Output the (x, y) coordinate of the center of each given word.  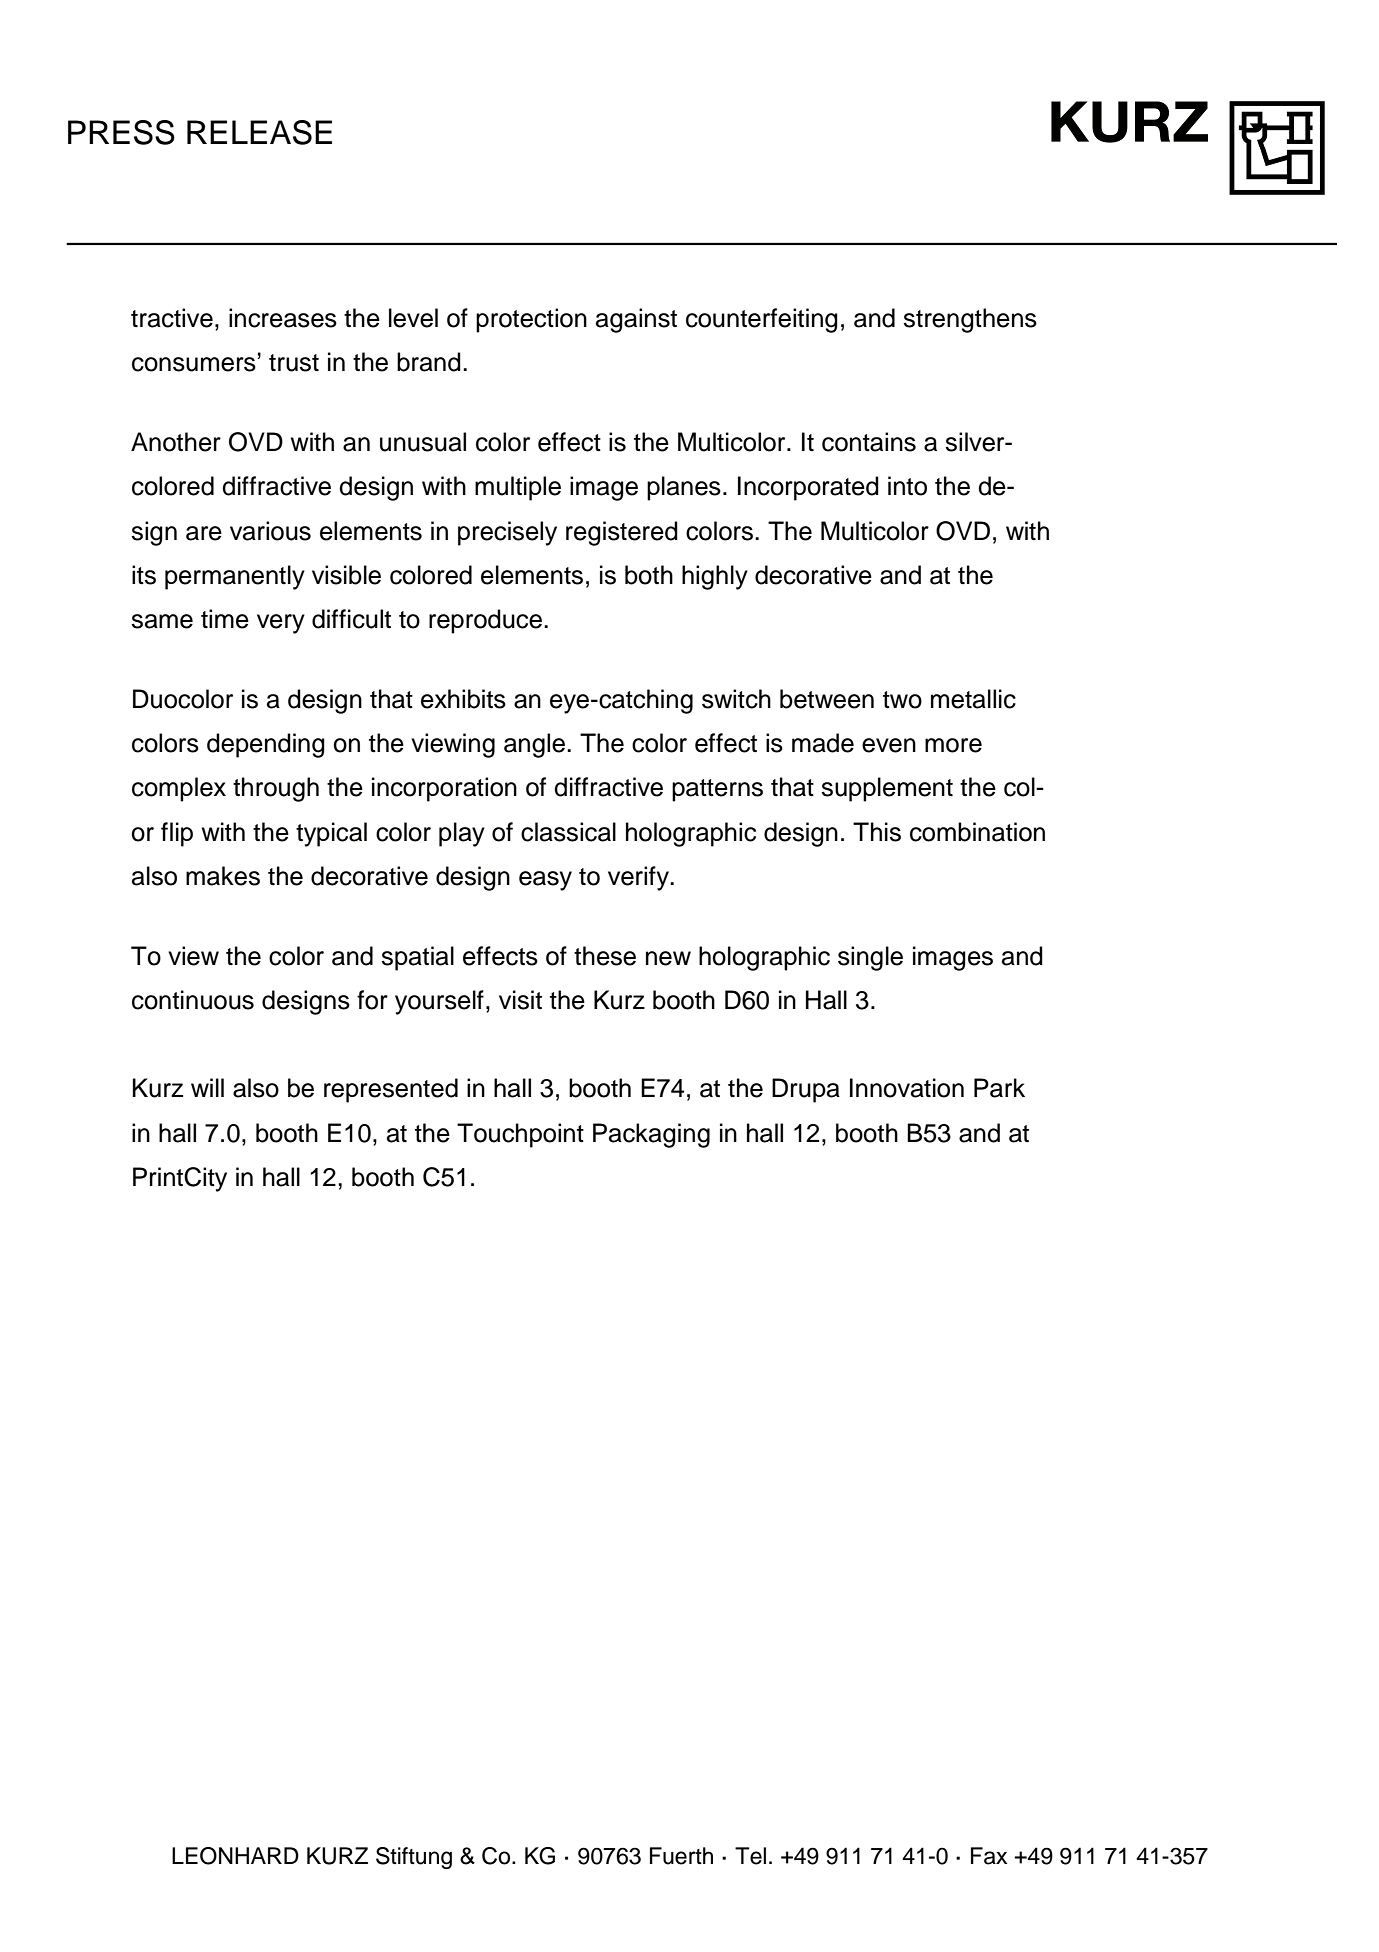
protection (531, 320)
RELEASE (259, 132)
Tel (750, 1856)
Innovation (907, 1088)
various (270, 531)
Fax (989, 1856)
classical (568, 832)
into (907, 486)
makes (223, 876)
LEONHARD (235, 1856)
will (207, 1087)
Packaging (651, 1135)
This (877, 832)
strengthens (970, 320)
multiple (518, 488)
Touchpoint (520, 1135)
